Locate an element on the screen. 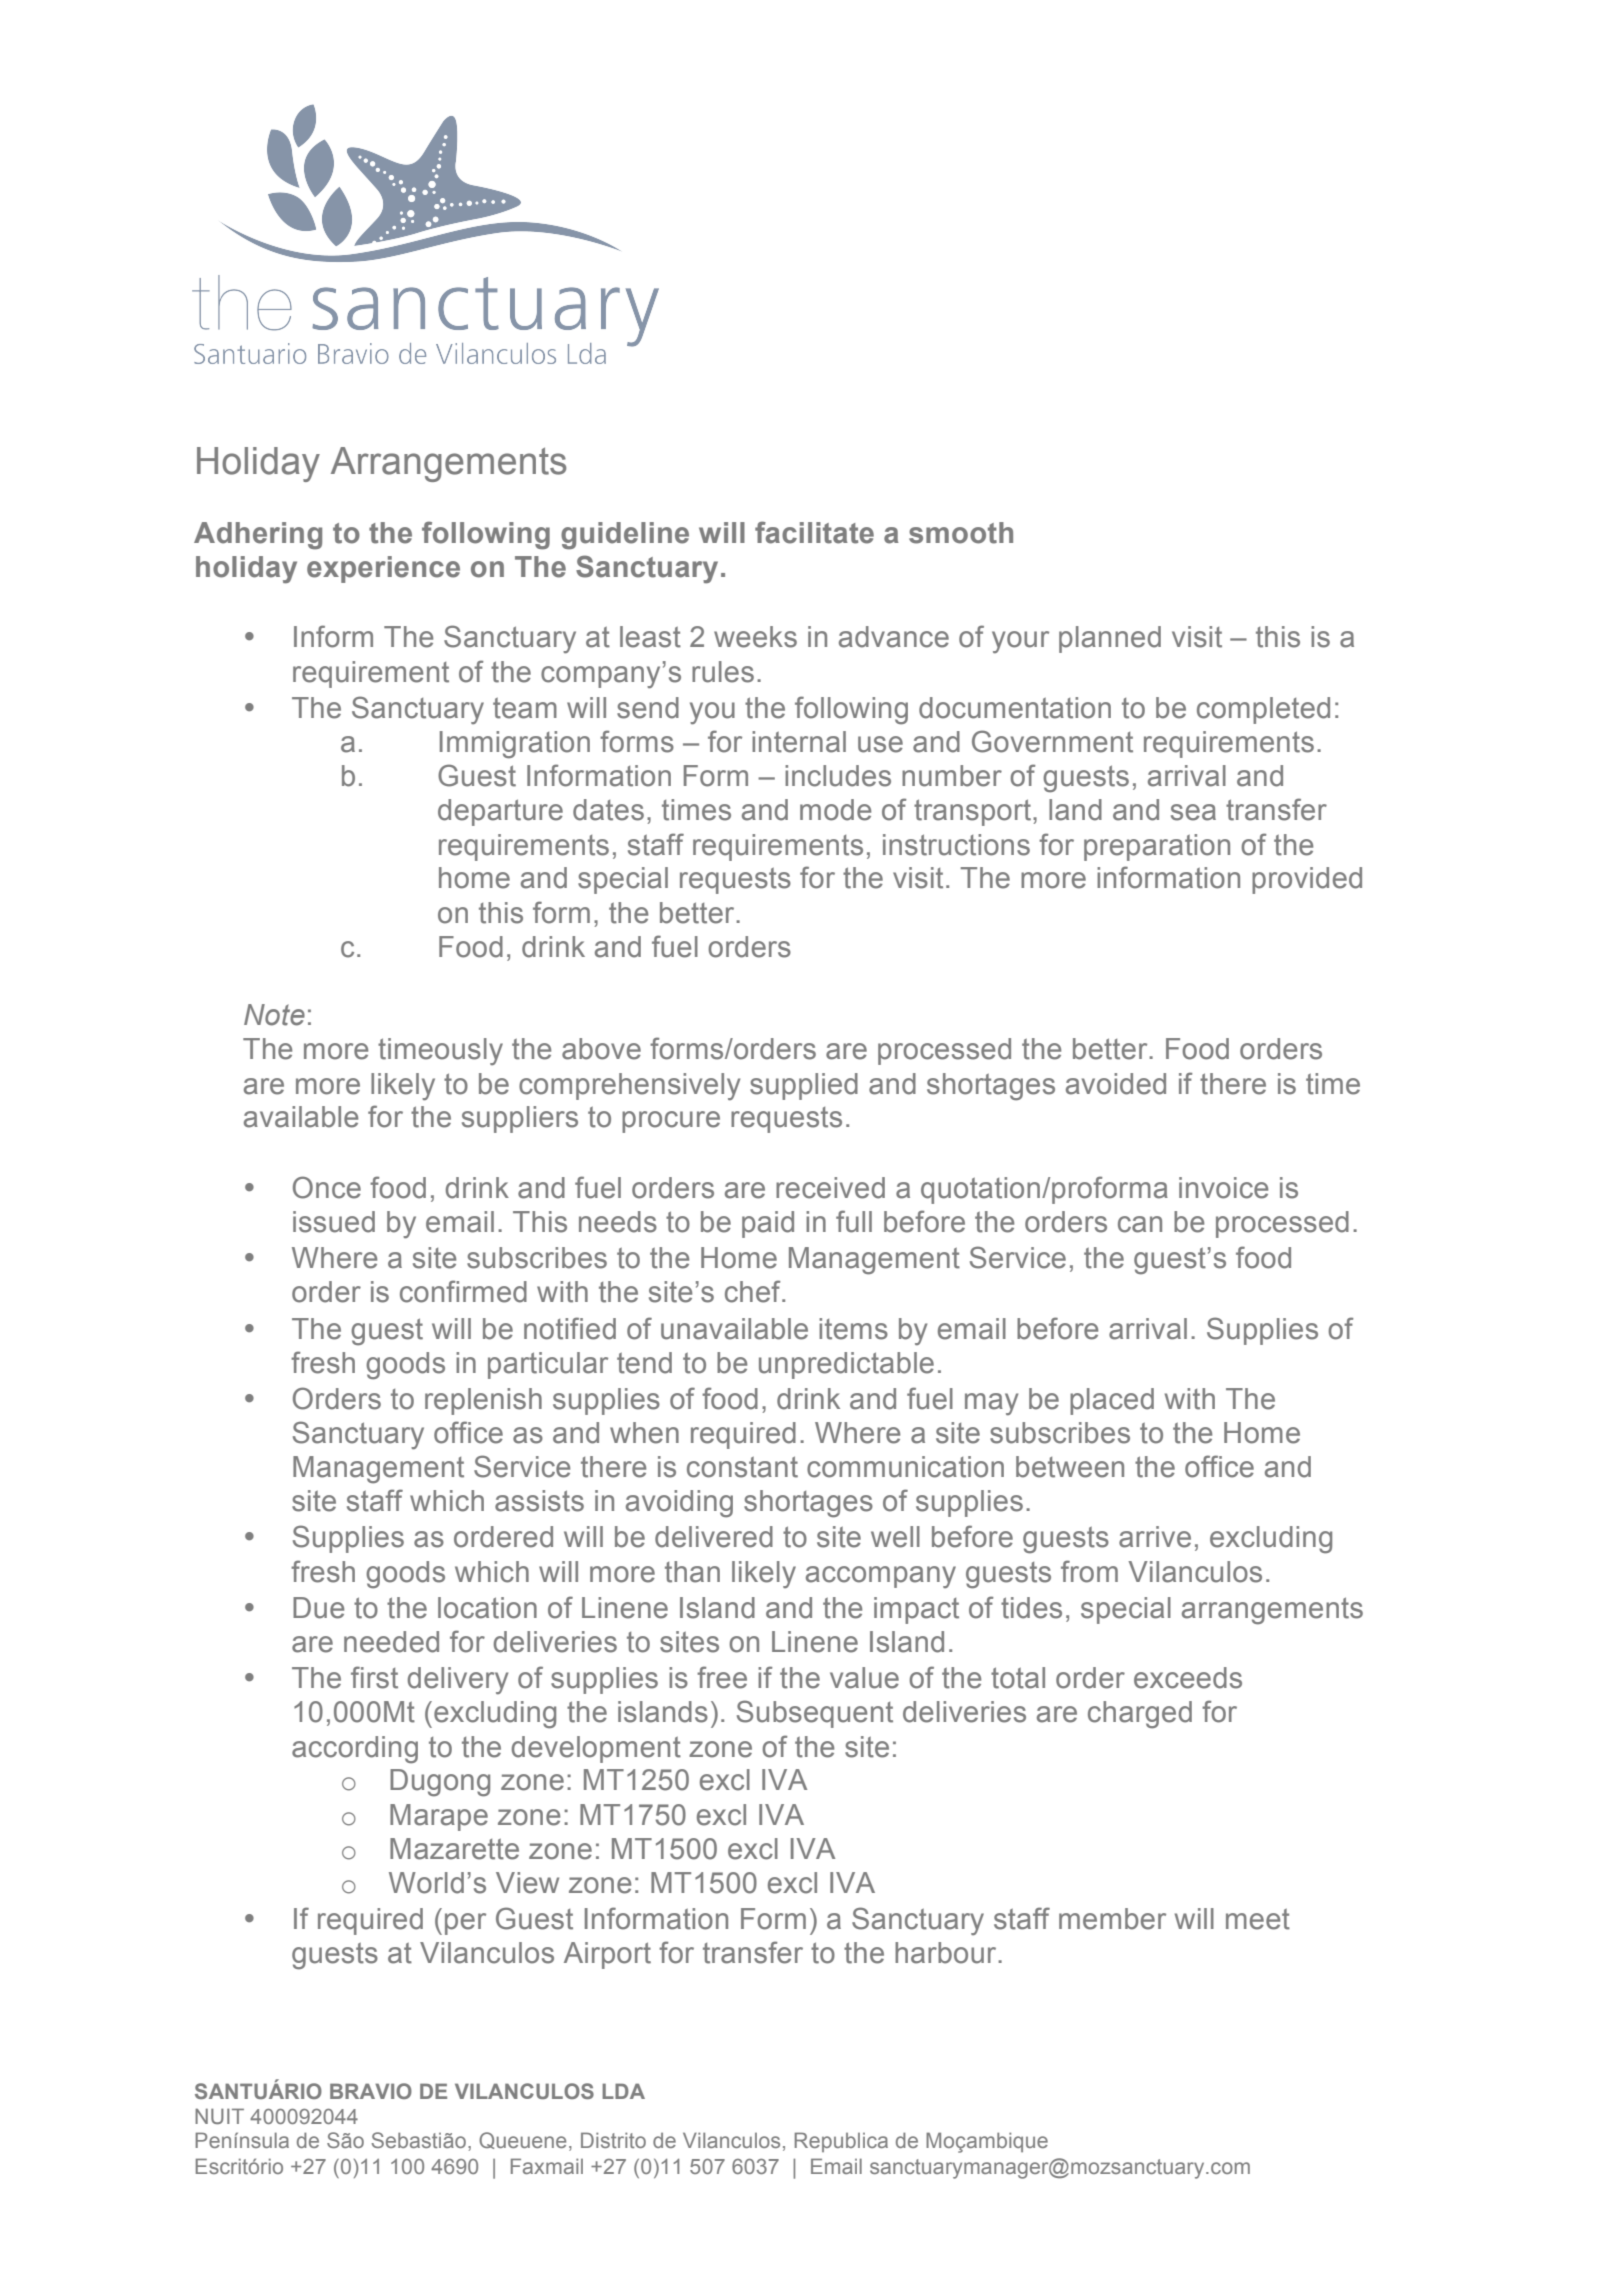 Image resolution: width=1606 pixels, height=2273 pixels. Note is located at coordinates (274, 1015).
